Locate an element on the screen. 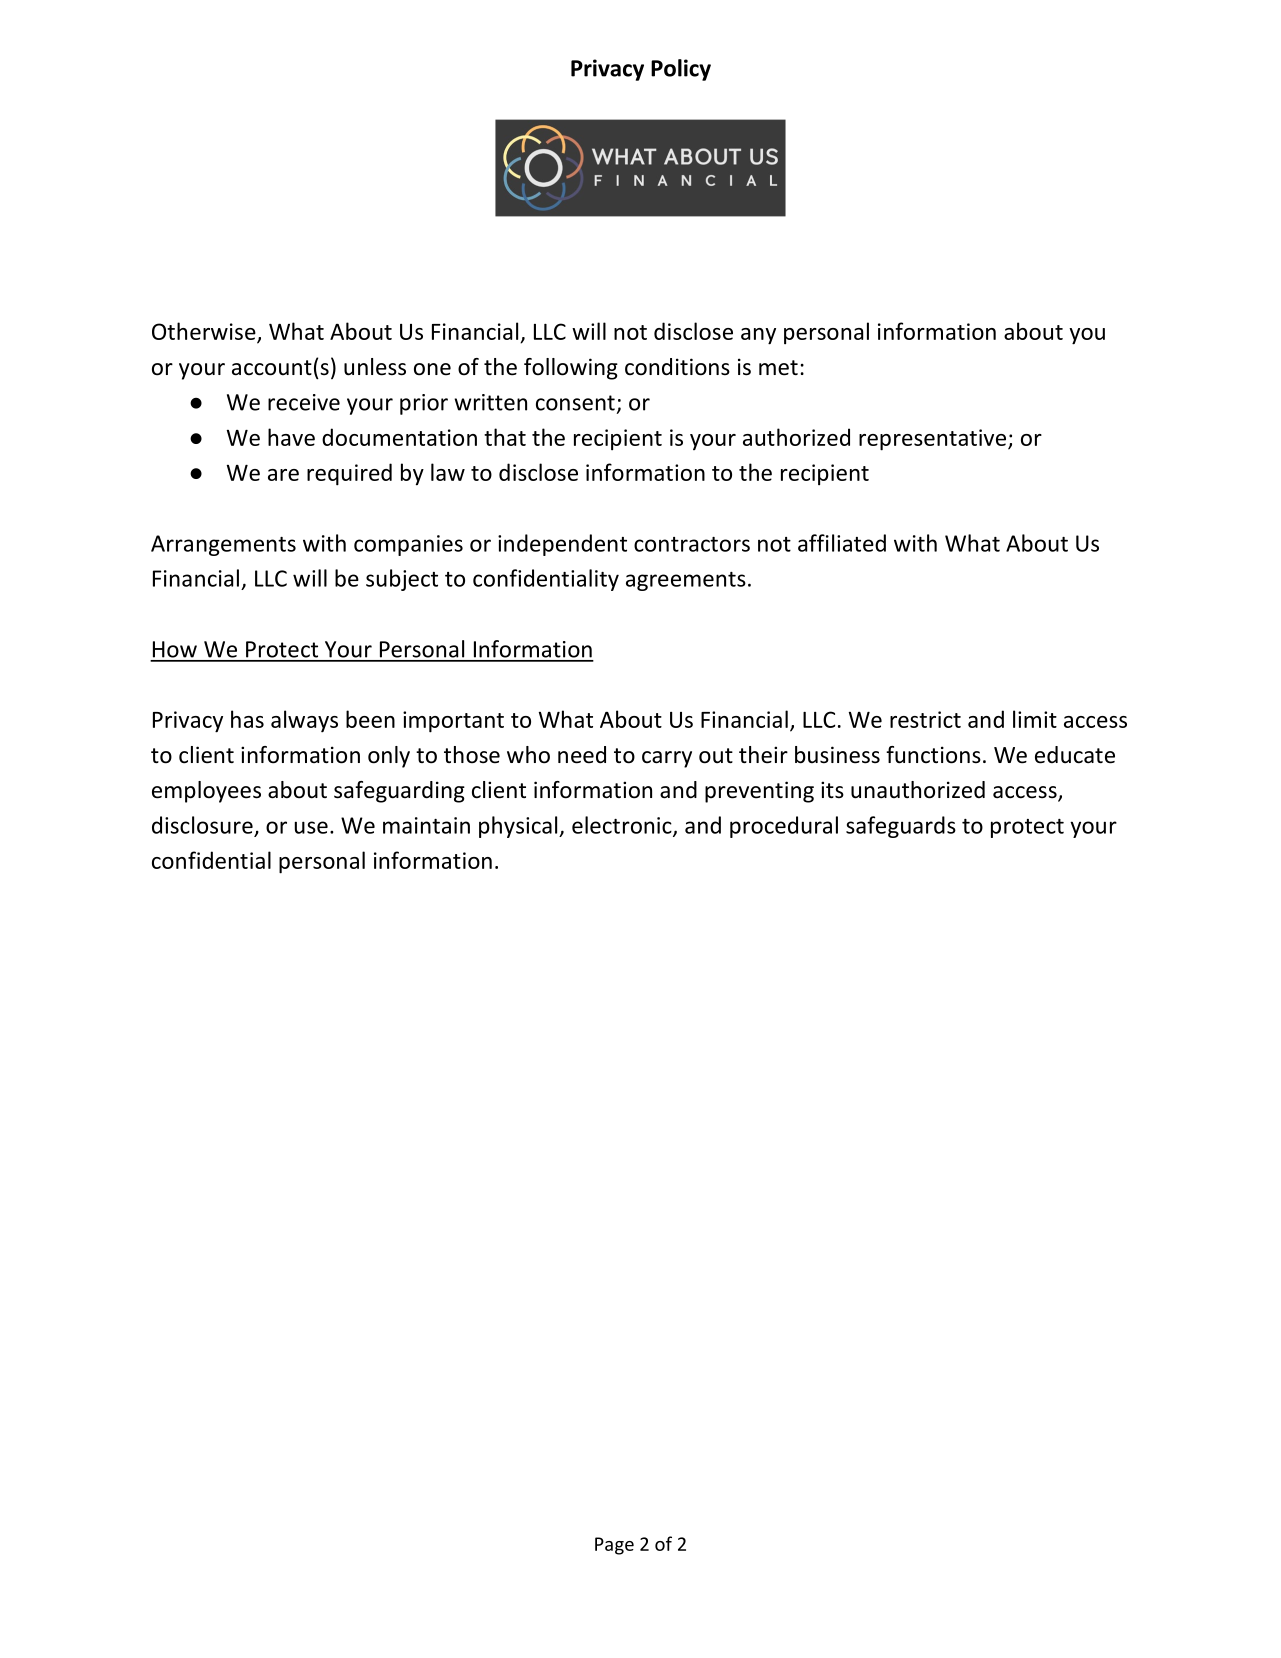 Image resolution: width=1281 pixels, height=1658 pixels. Policy is located at coordinates (681, 70).
